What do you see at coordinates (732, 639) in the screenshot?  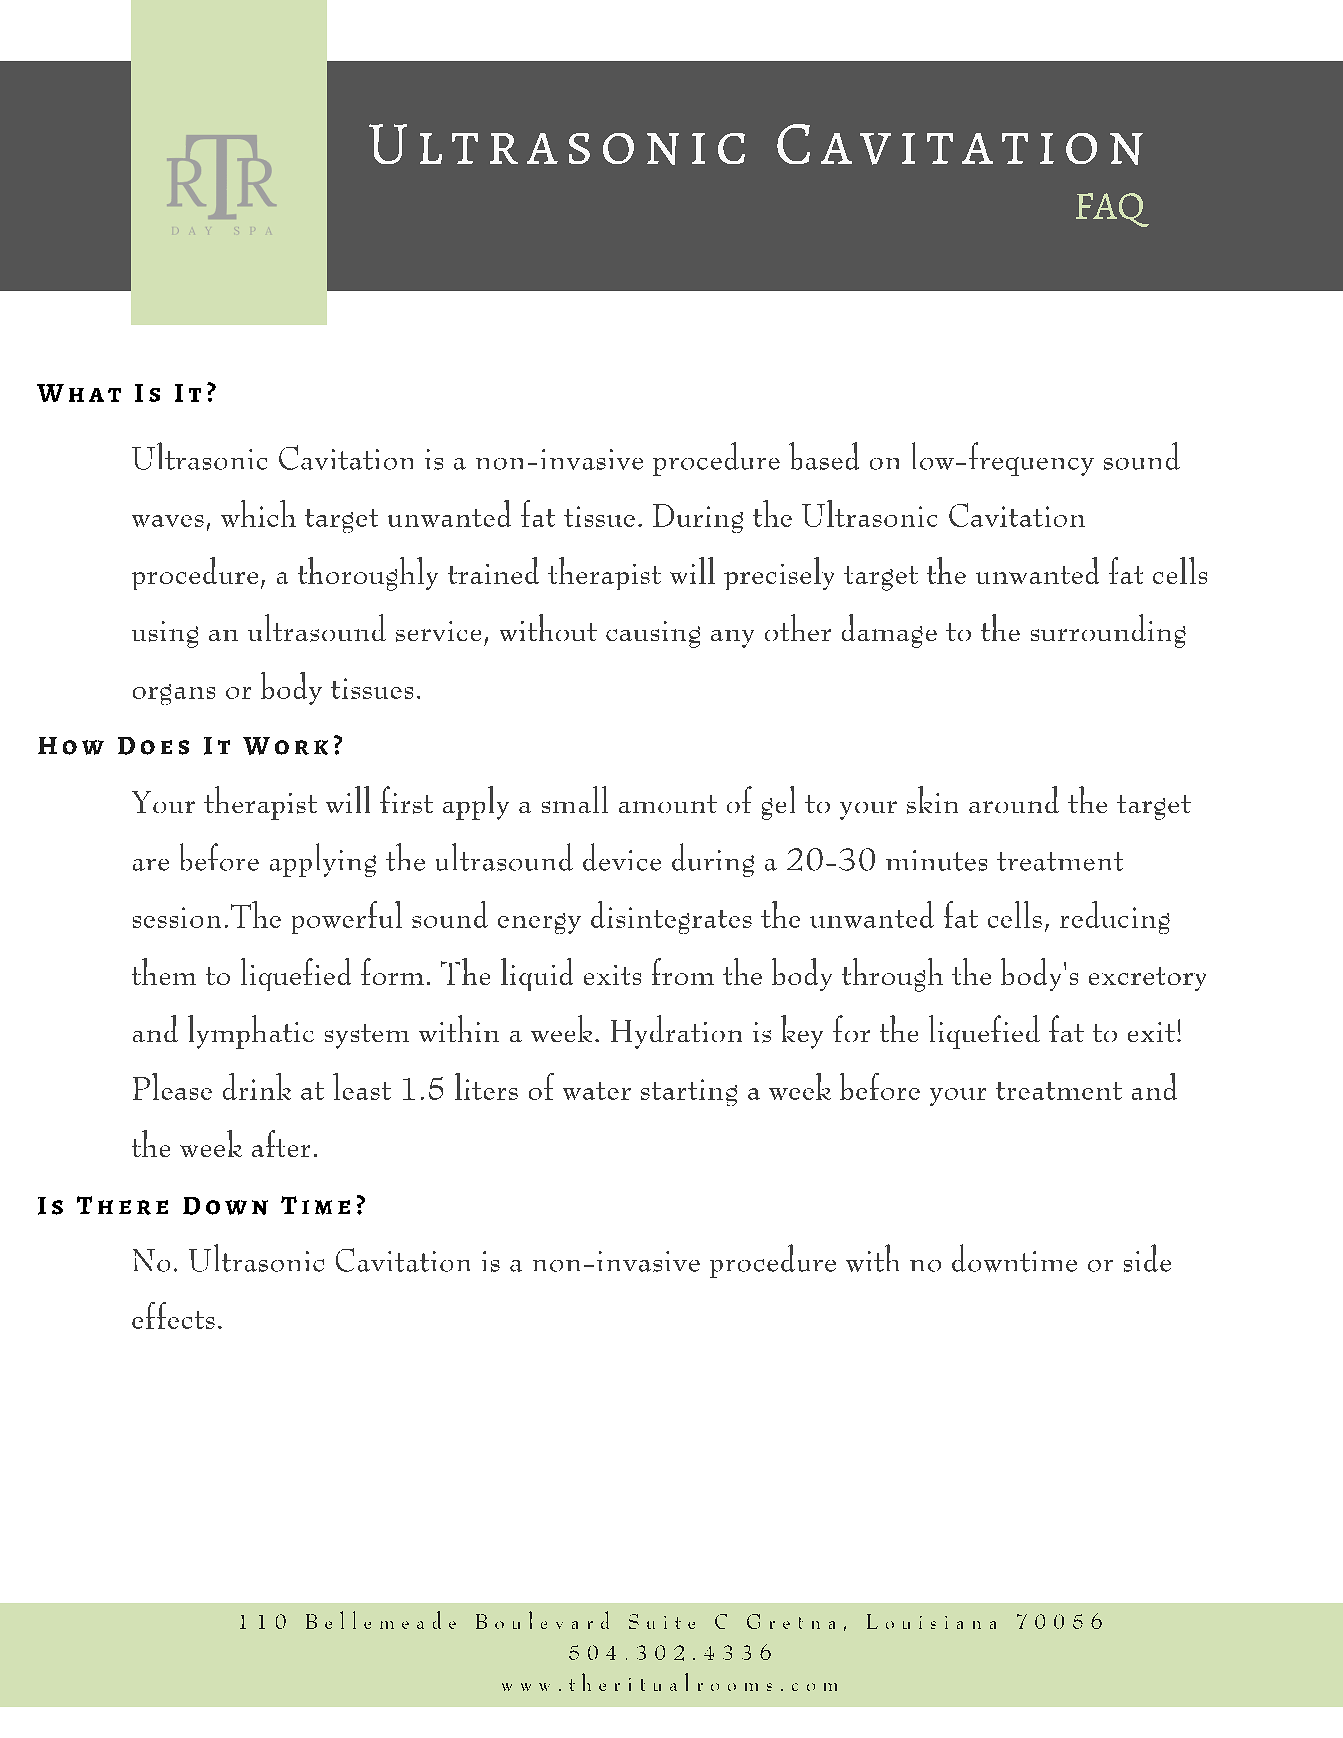 I see `any` at bounding box center [732, 639].
